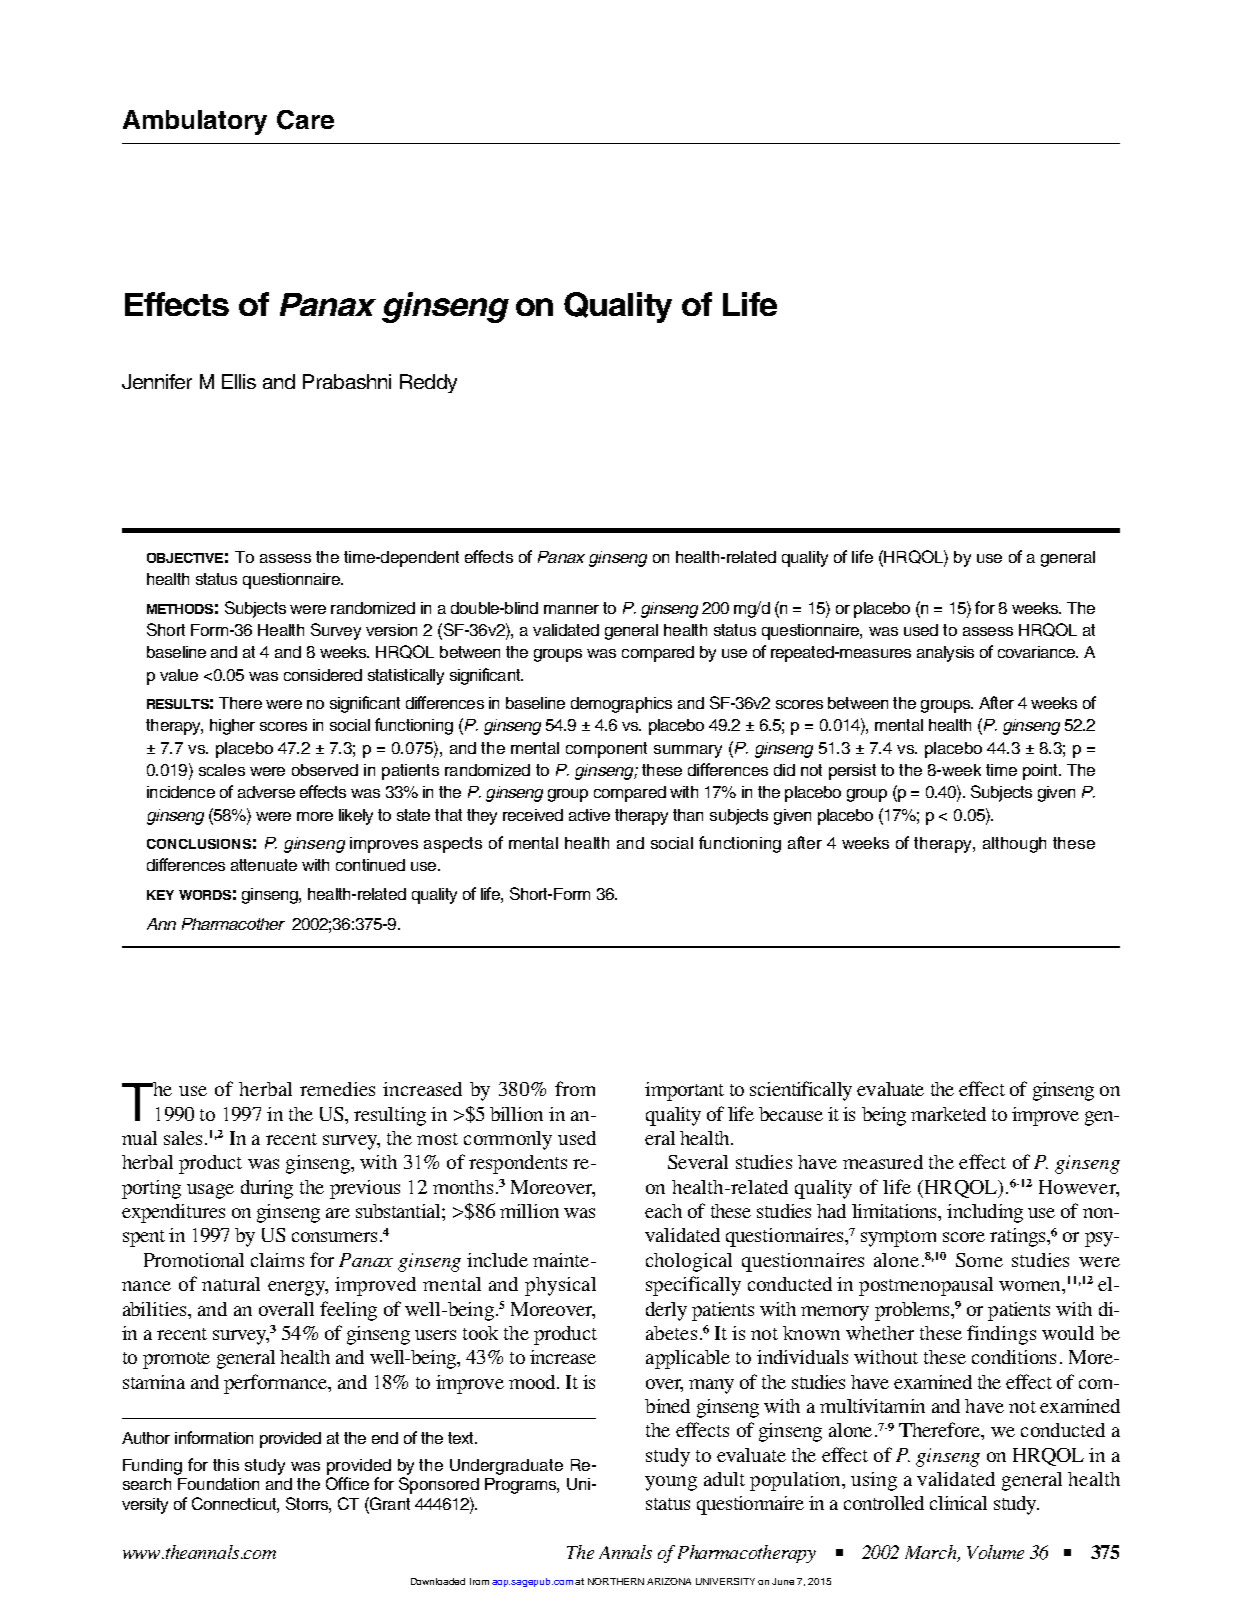 This screenshot has width=1242, height=1607. I want to click on NORTHERN, so click(616, 1581).
